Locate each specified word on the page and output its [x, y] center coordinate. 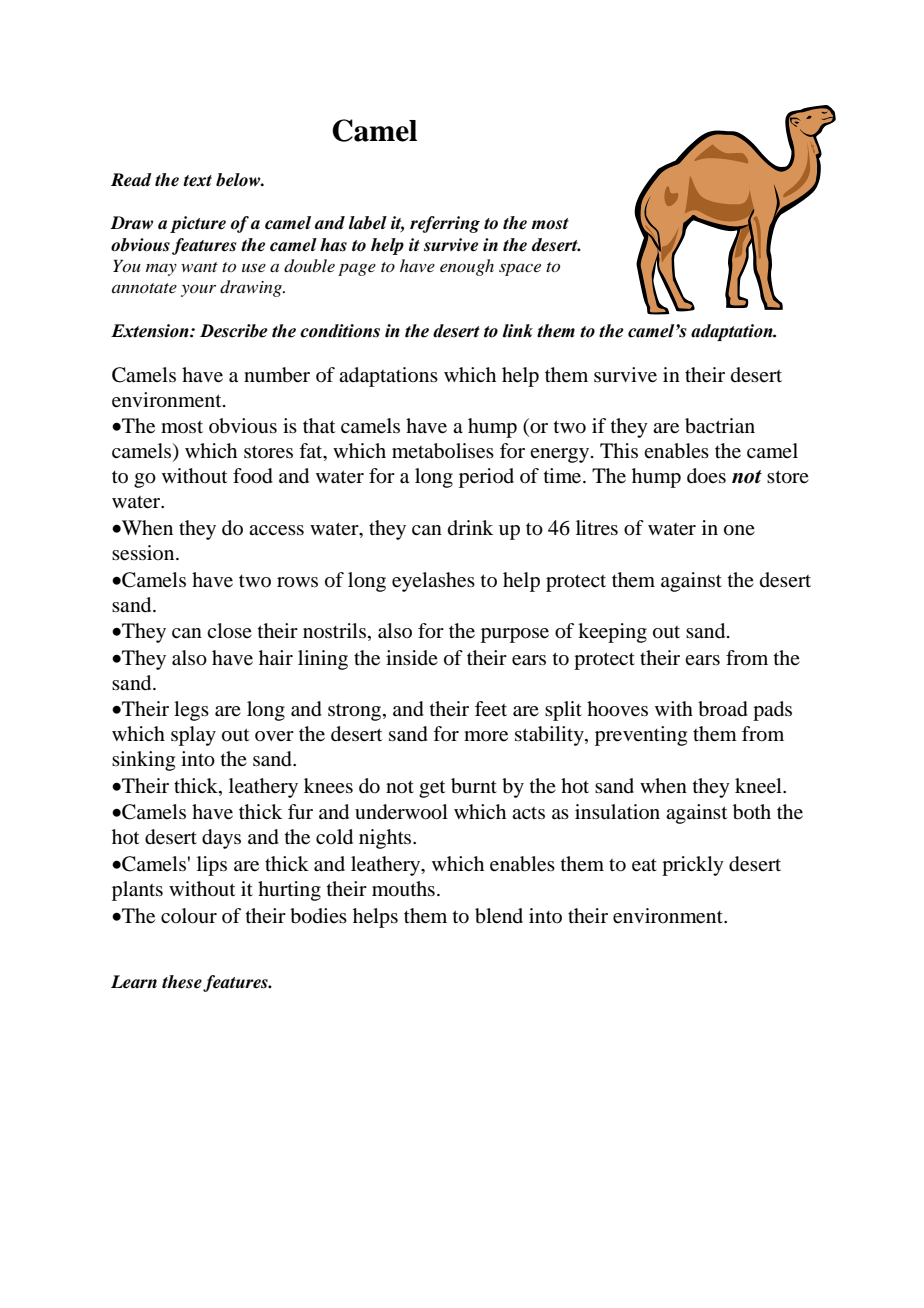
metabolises [443, 451]
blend [499, 916]
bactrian [720, 426]
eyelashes [433, 582]
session [144, 553]
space [520, 270]
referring [445, 224]
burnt [474, 786]
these [183, 983]
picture [198, 224]
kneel [759, 786]
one [739, 530]
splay [193, 736]
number [277, 375]
